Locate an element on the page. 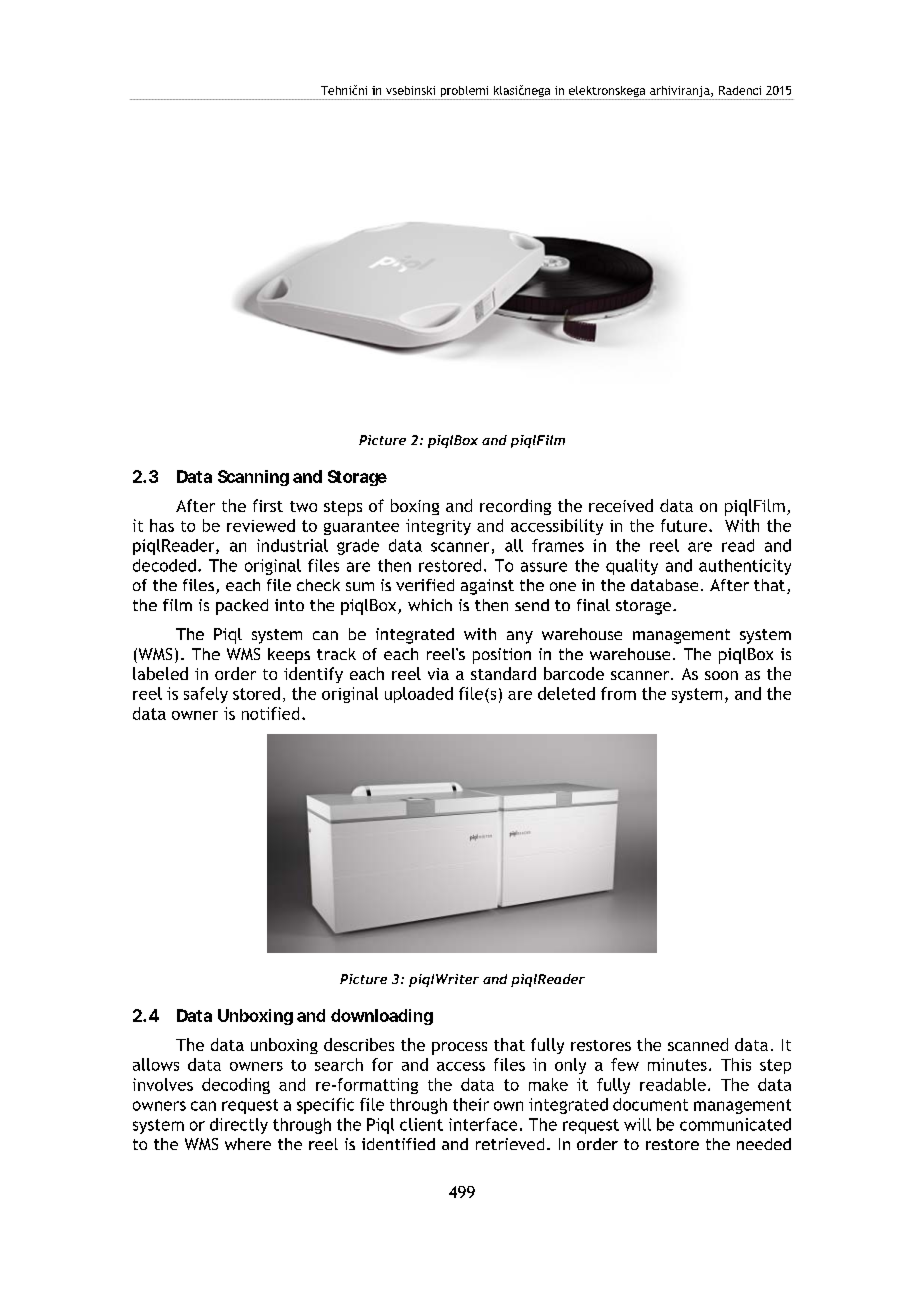  directly is located at coordinates (239, 1126).
